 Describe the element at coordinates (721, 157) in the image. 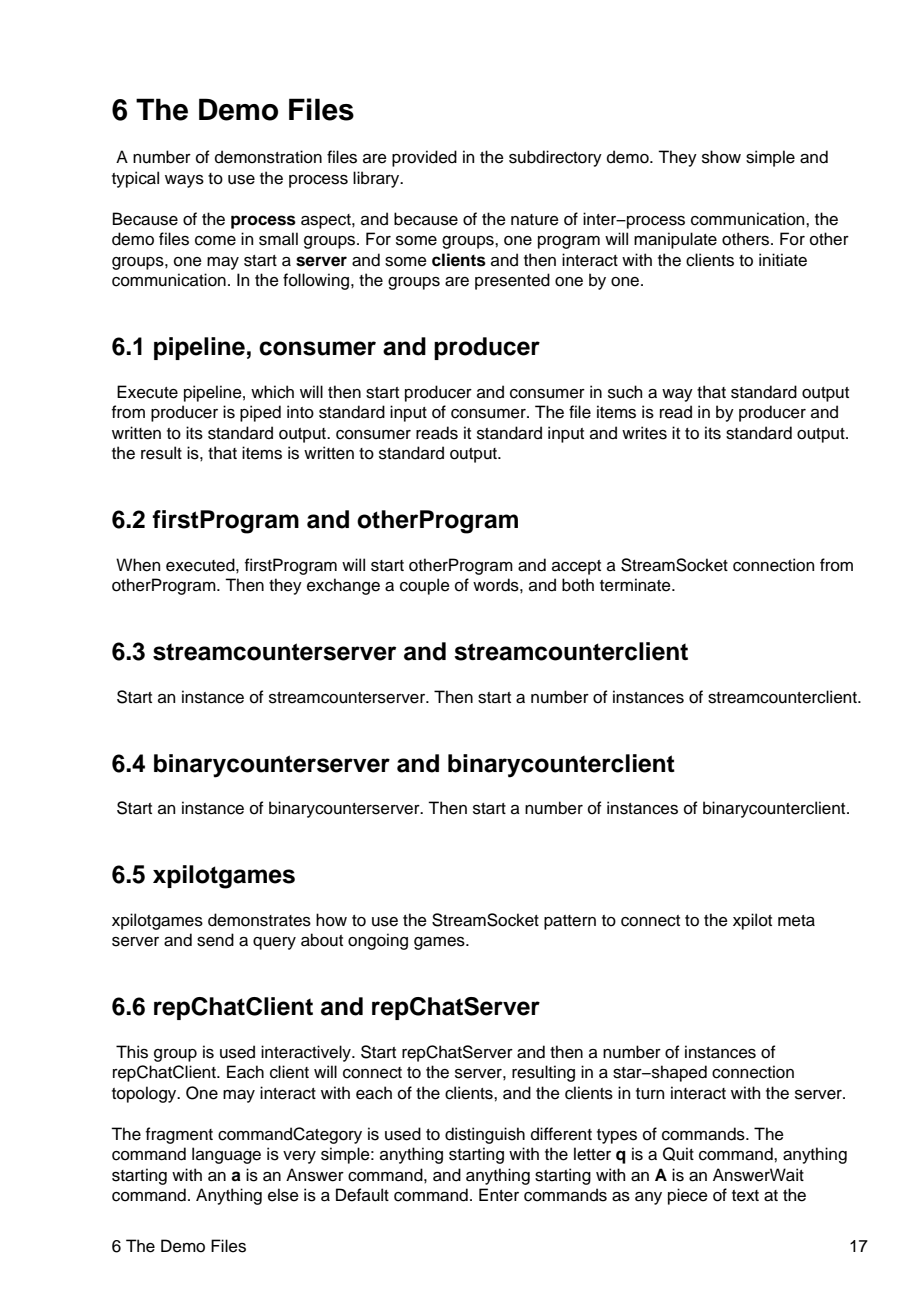

I see `show` at that location.
